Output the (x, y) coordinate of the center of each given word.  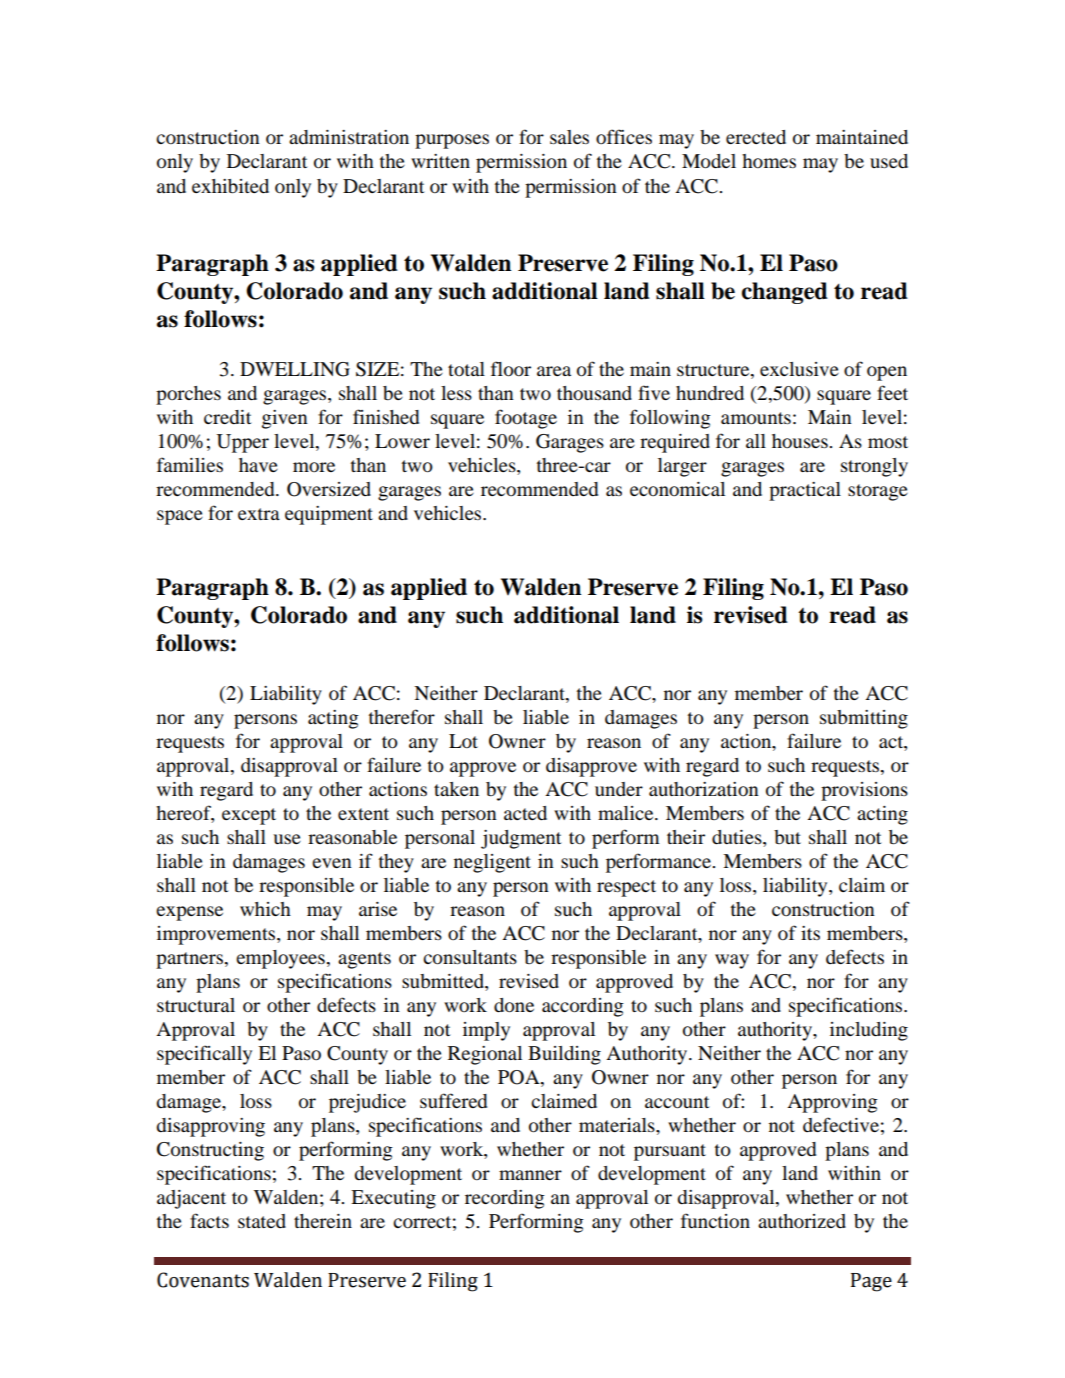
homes (769, 161)
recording (505, 1199)
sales (569, 137)
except (249, 816)
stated (262, 1221)
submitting (864, 719)
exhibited (230, 186)
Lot (463, 741)
